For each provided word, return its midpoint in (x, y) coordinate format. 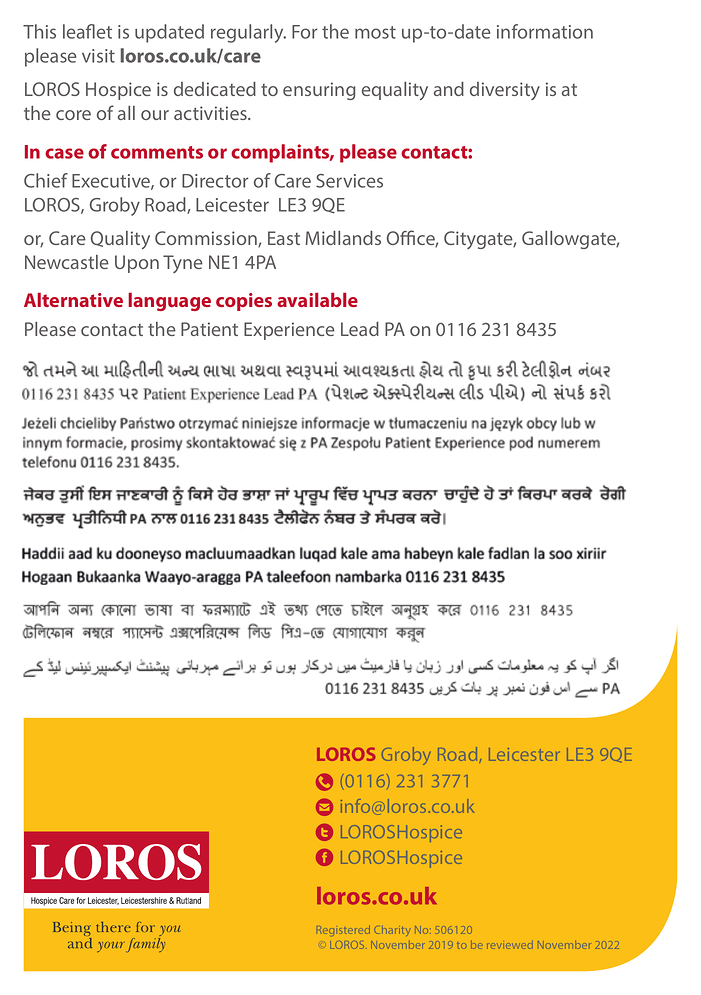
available (317, 300)
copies (244, 302)
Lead (360, 329)
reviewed (510, 944)
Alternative (73, 300)
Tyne (183, 264)
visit (98, 56)
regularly (248, 33)
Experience (289, 331)
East (284, 238)
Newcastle (67, 262)
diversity (505, 91)
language (169, 302)
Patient (209, 329)
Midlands (343, 238)
